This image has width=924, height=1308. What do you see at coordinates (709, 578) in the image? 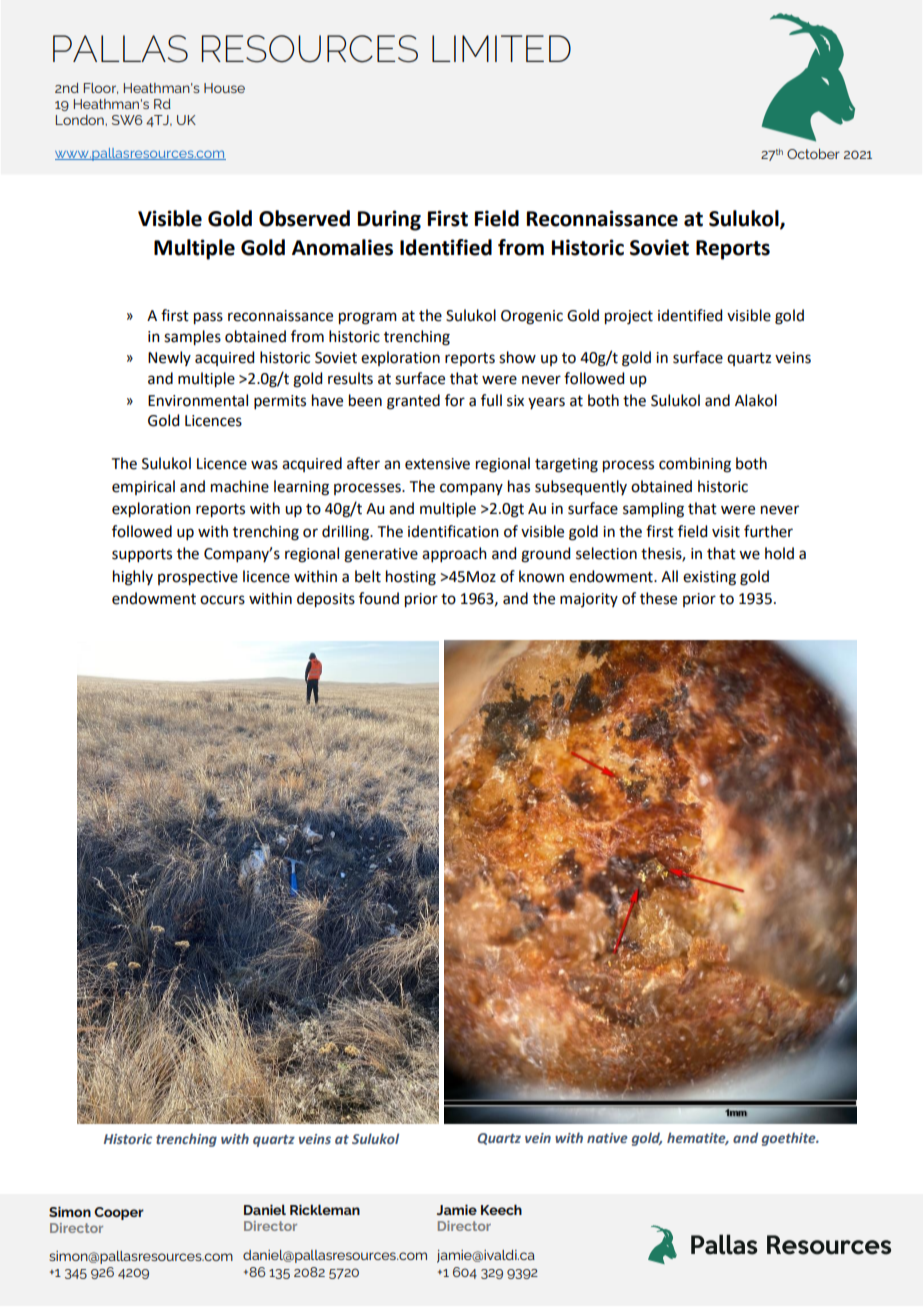
I see `existing` at bounding box center [709, 578].
